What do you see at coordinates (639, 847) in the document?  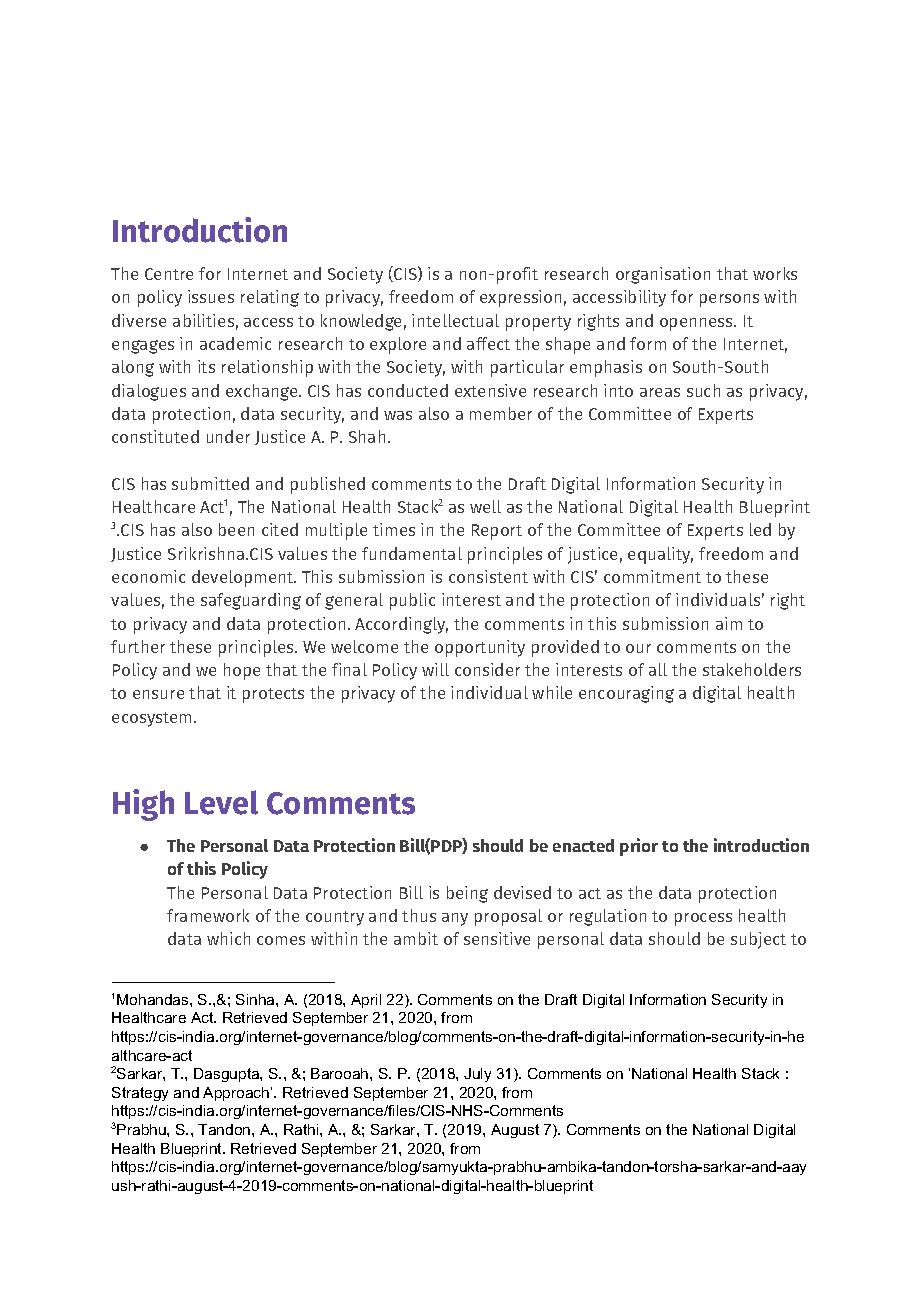 I see `prior` at bounding box center [639, 847].
